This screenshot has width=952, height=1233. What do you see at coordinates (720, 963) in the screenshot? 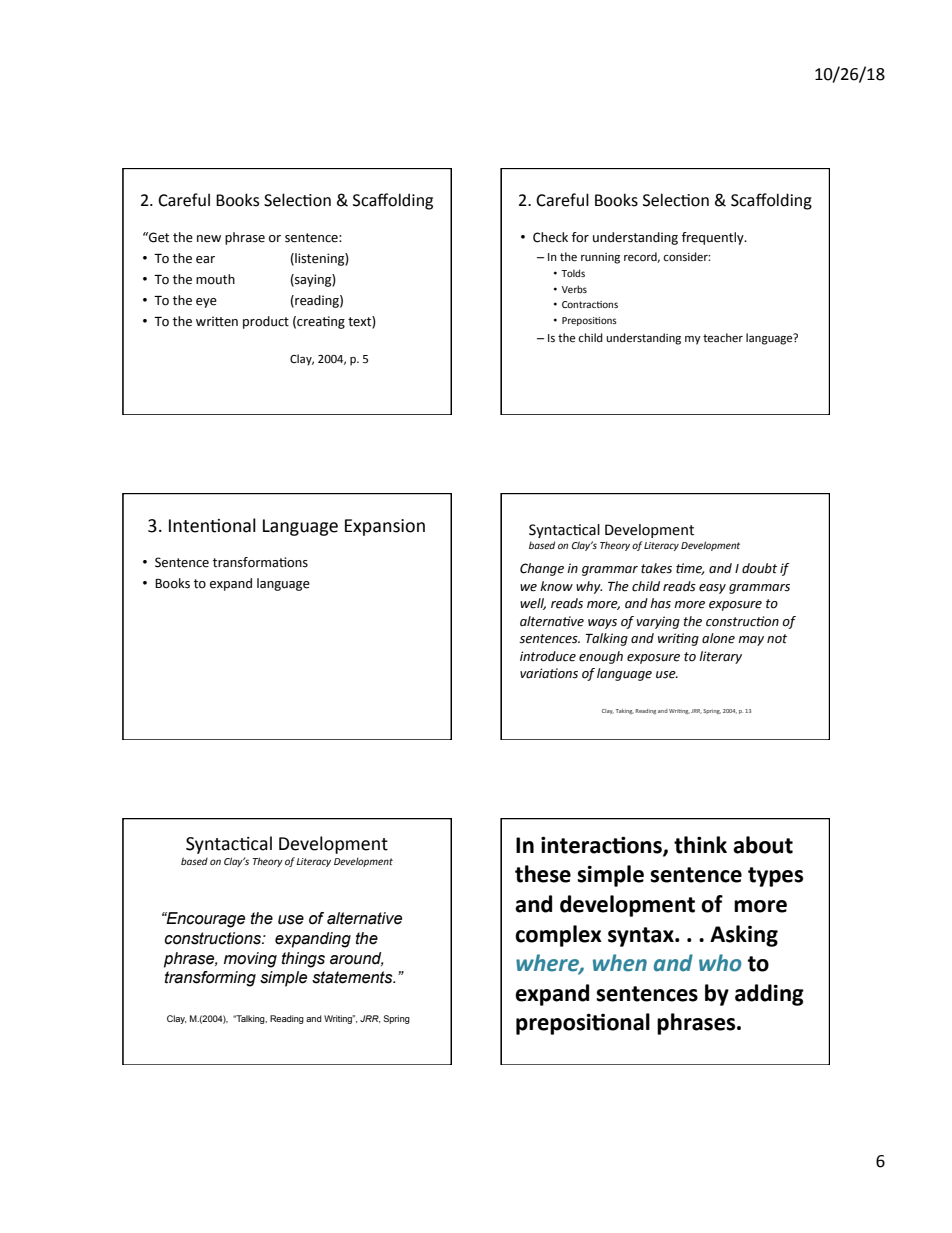
I see `who` at bounding box center [720, 963].
